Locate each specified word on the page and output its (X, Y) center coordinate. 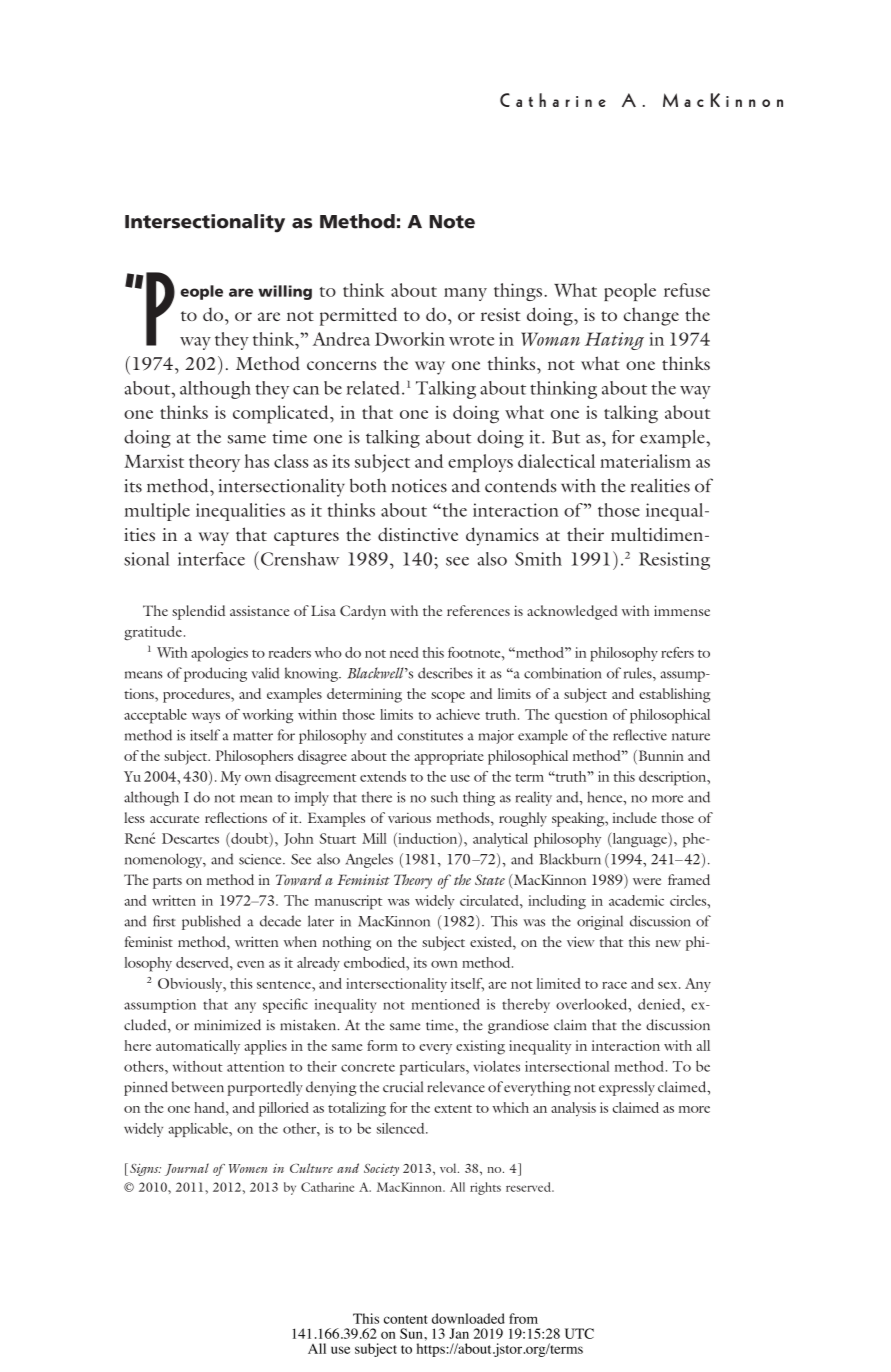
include (635, 817)
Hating (614, 341)
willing (285, 292)
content (406, 1319)
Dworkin (410, 339)
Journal (187, 1169)
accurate (174, 819)
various (409, 817)
